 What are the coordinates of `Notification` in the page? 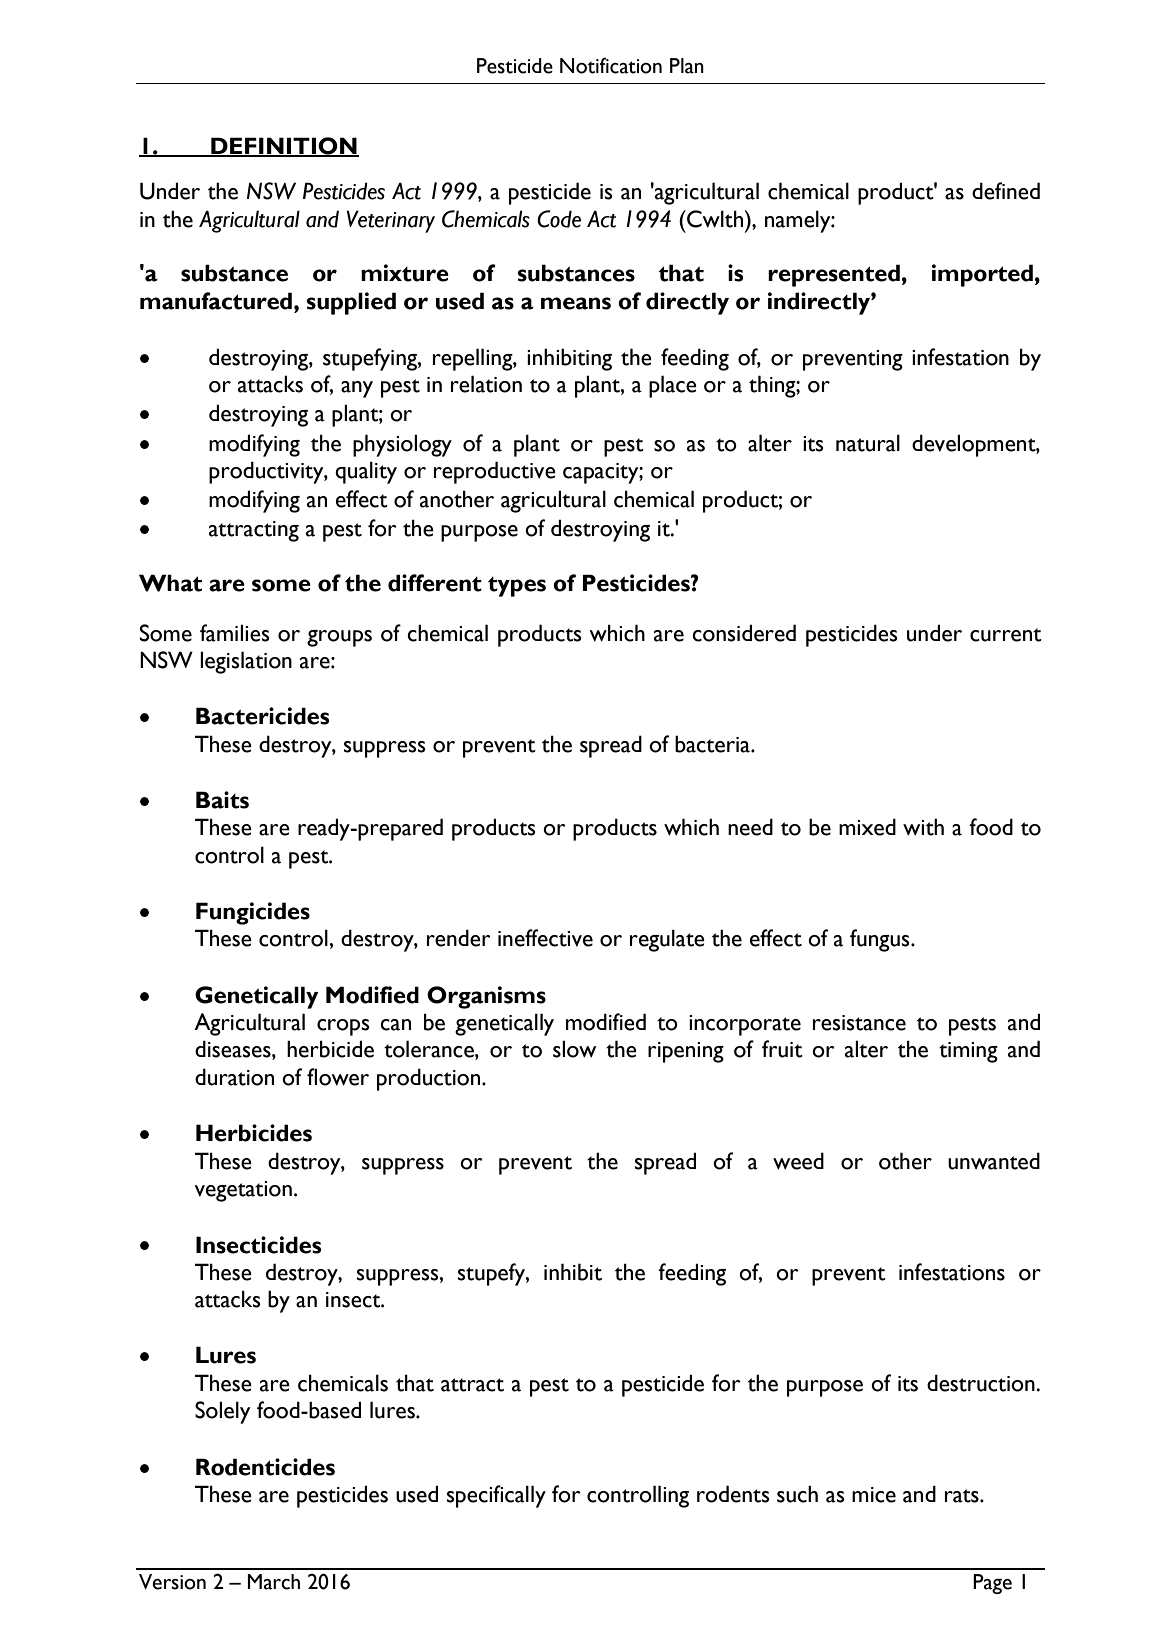 It's located at (611, 65).
